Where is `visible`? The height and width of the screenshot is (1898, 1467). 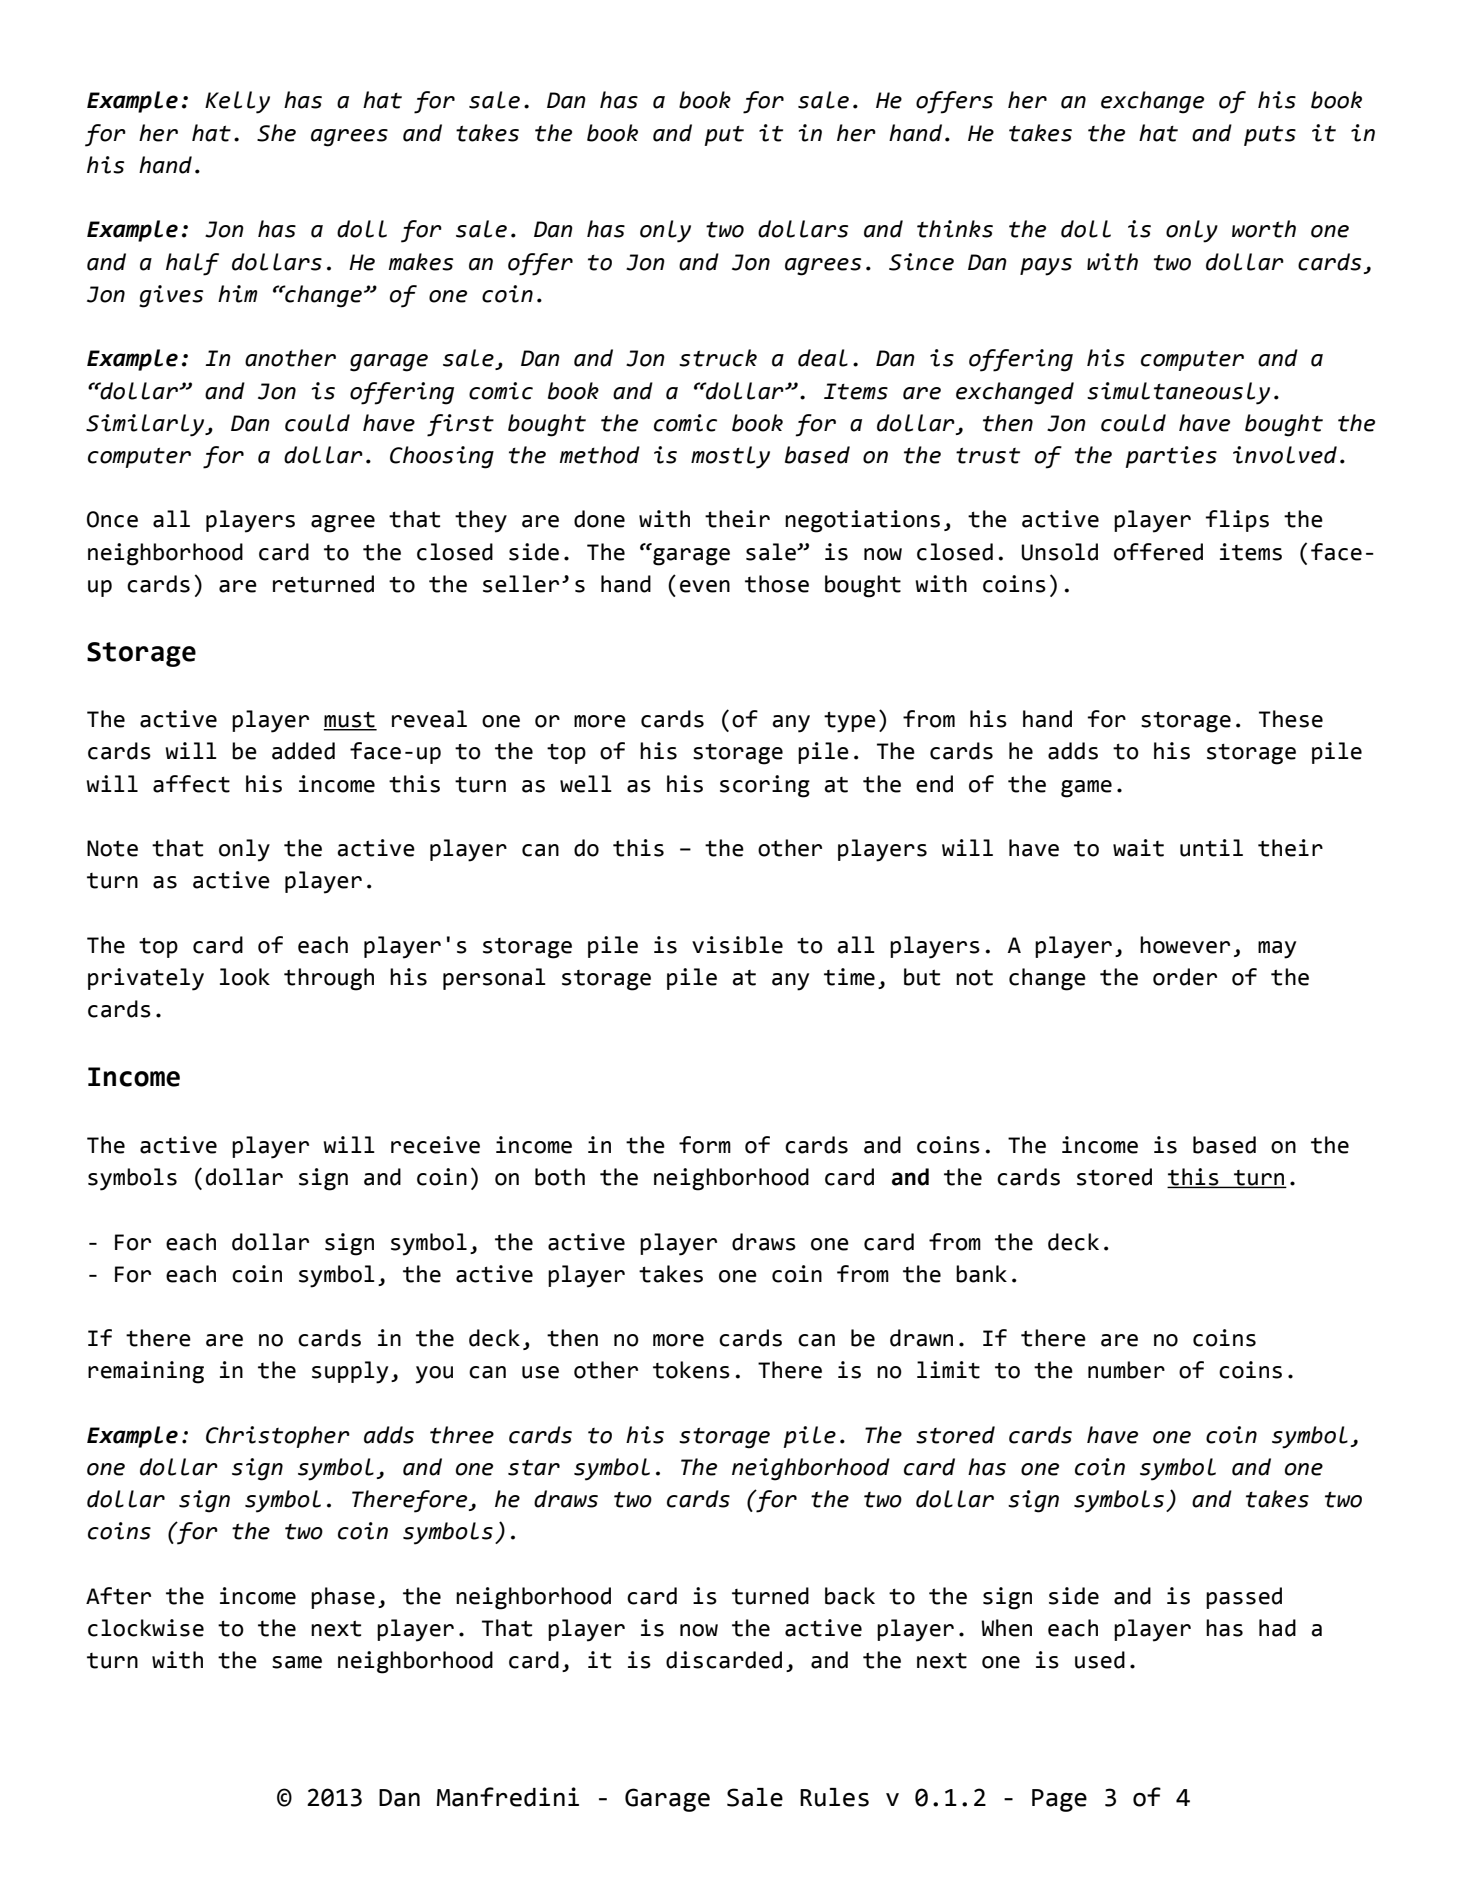
visible is located at coordinates (737, 945).
